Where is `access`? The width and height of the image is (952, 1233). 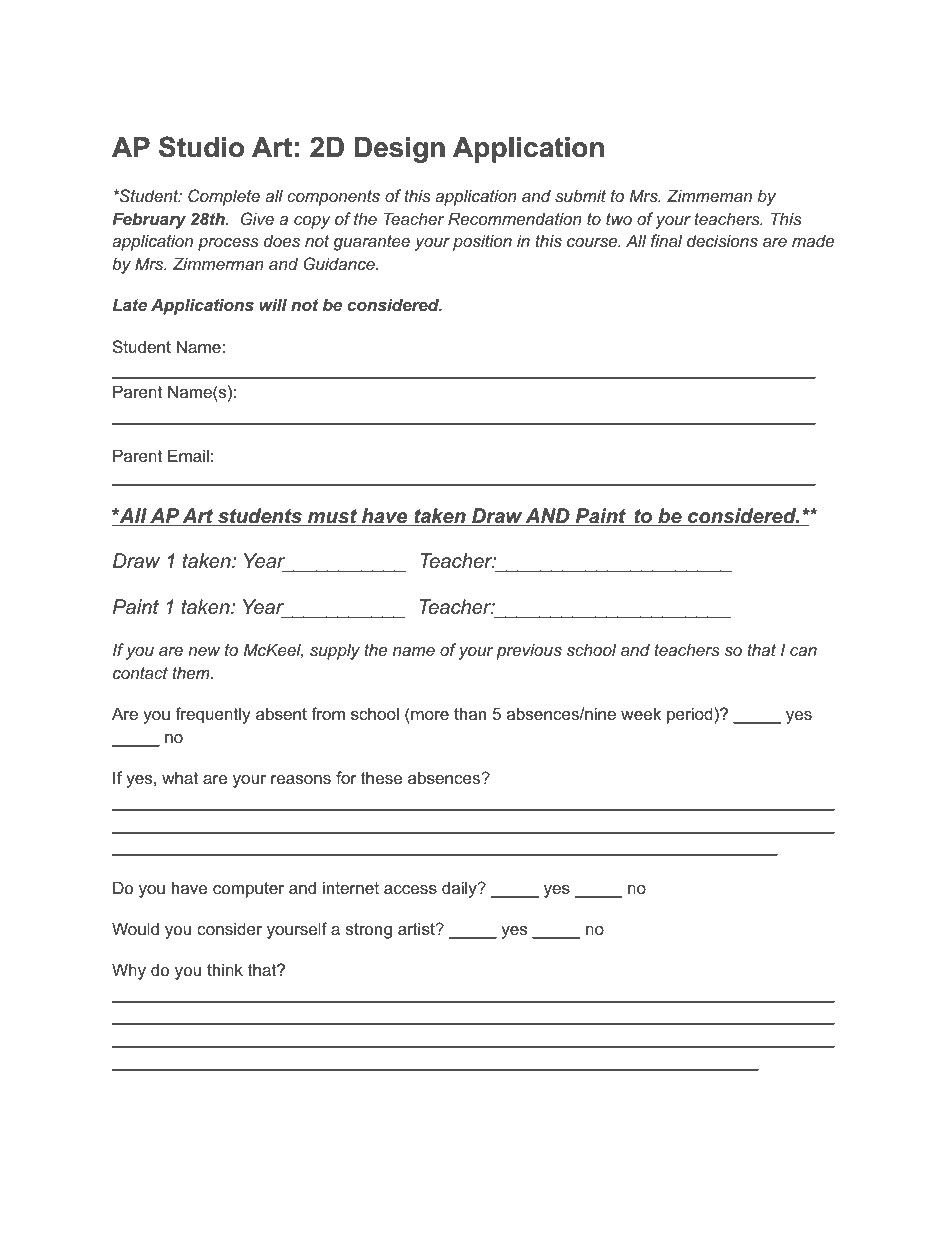 access is located at coordinates (410, 889).
